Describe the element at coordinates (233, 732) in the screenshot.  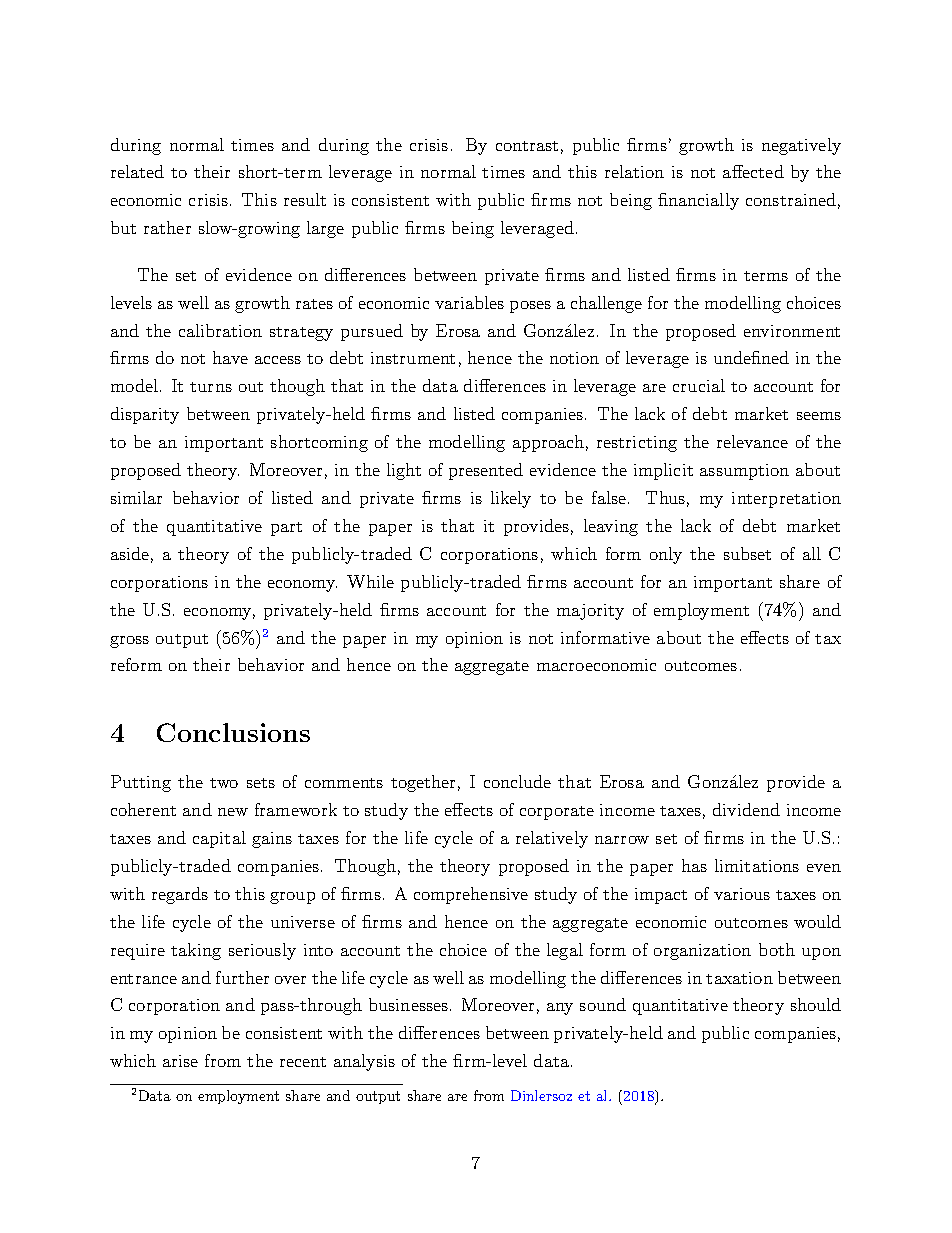
I see `Conclusions` at that location.
